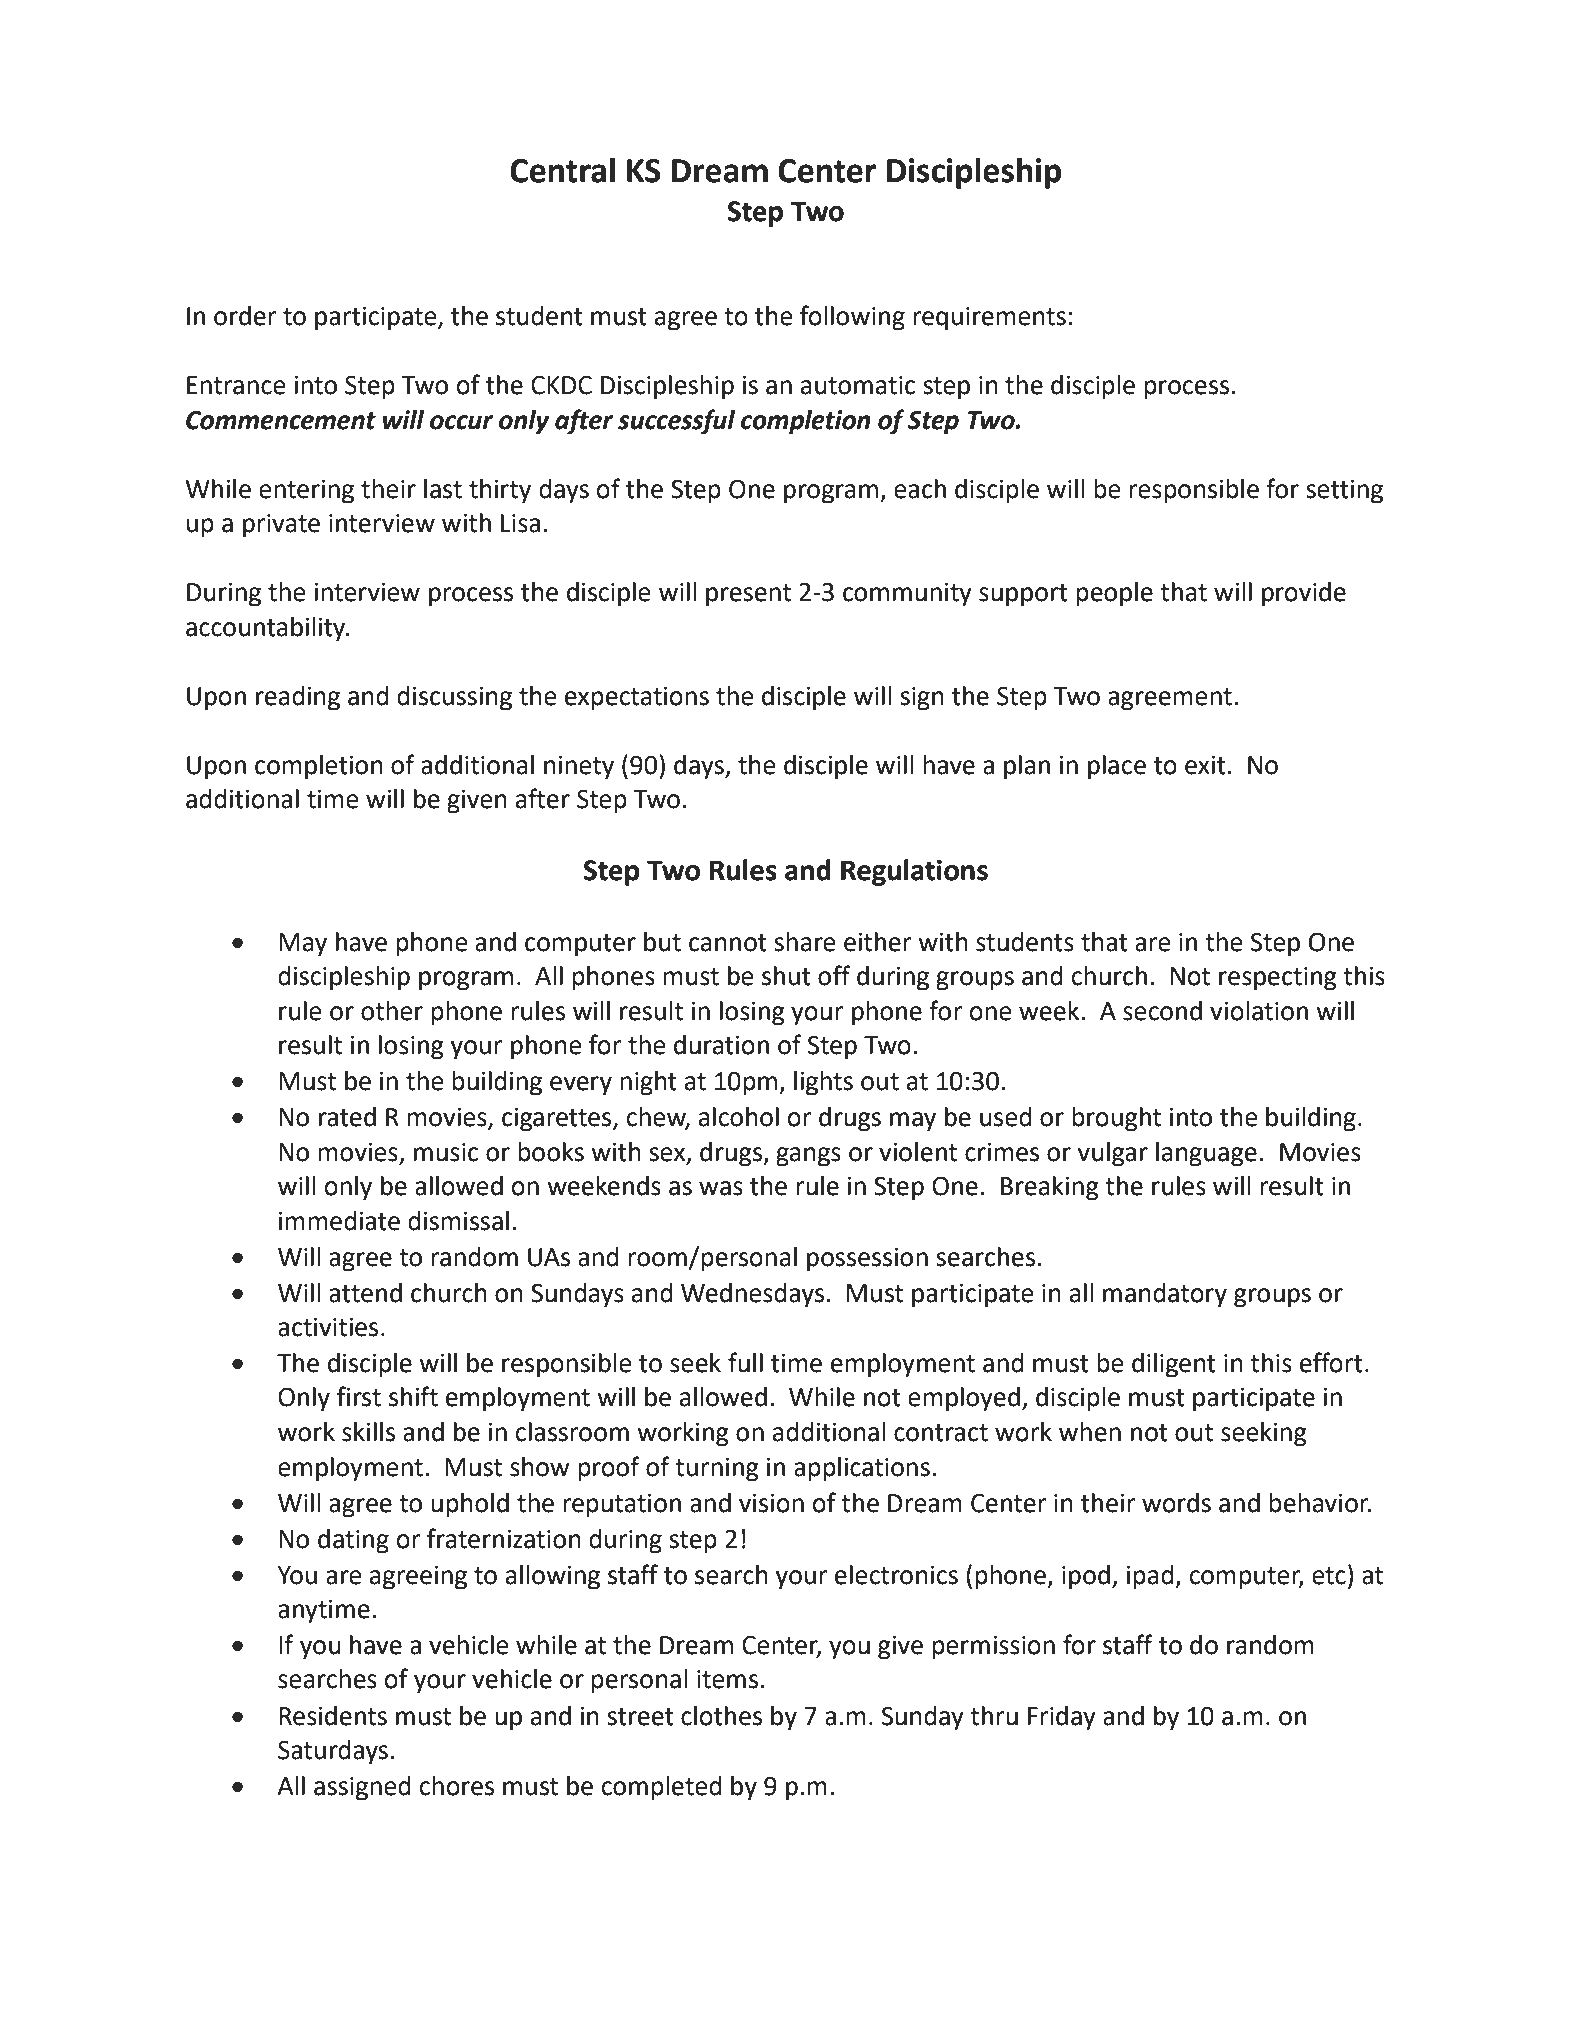  I want to click on following, so click(852, 318).
